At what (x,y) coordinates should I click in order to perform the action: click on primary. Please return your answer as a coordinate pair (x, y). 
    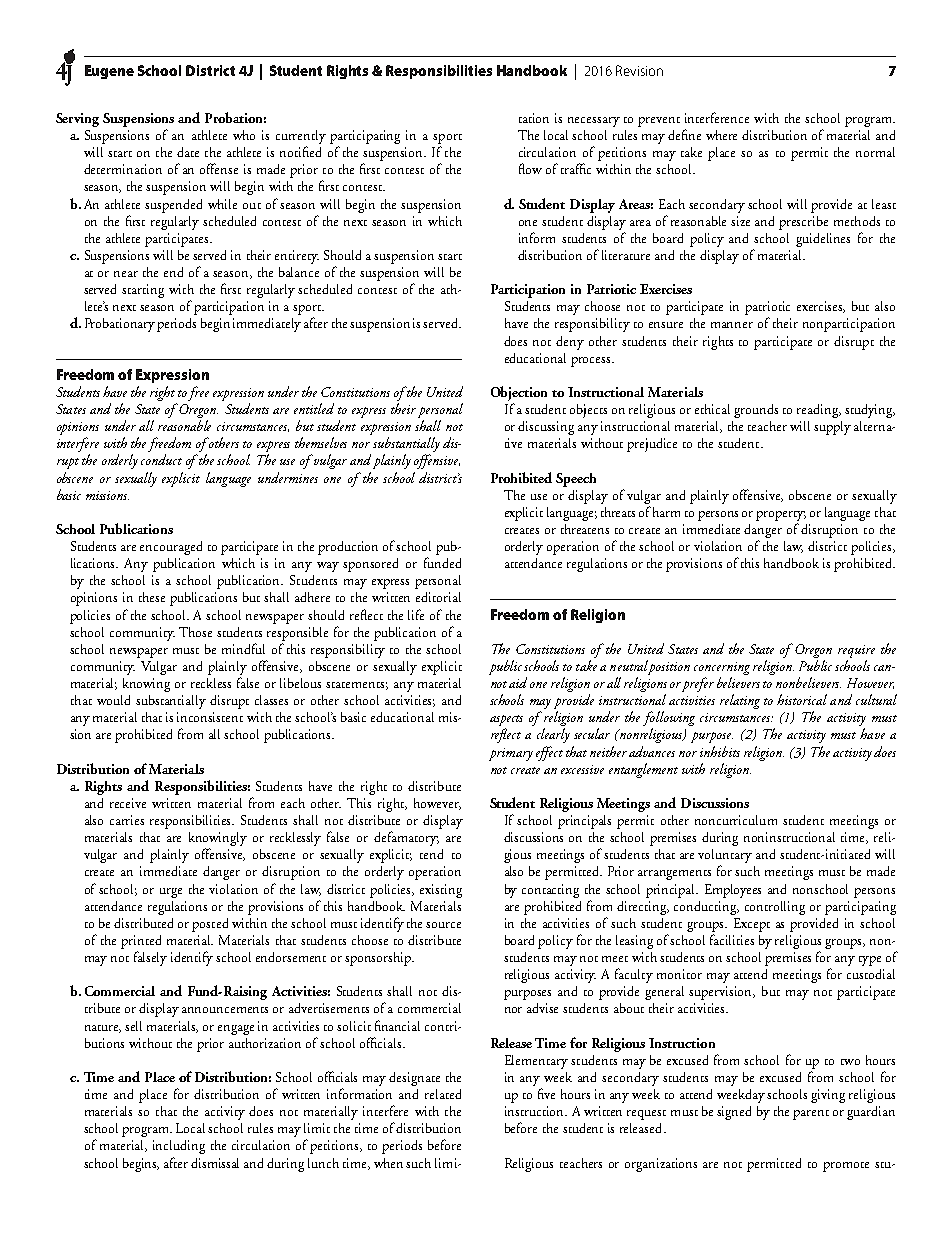
    Looking at the image, I should click on (511, 754).
